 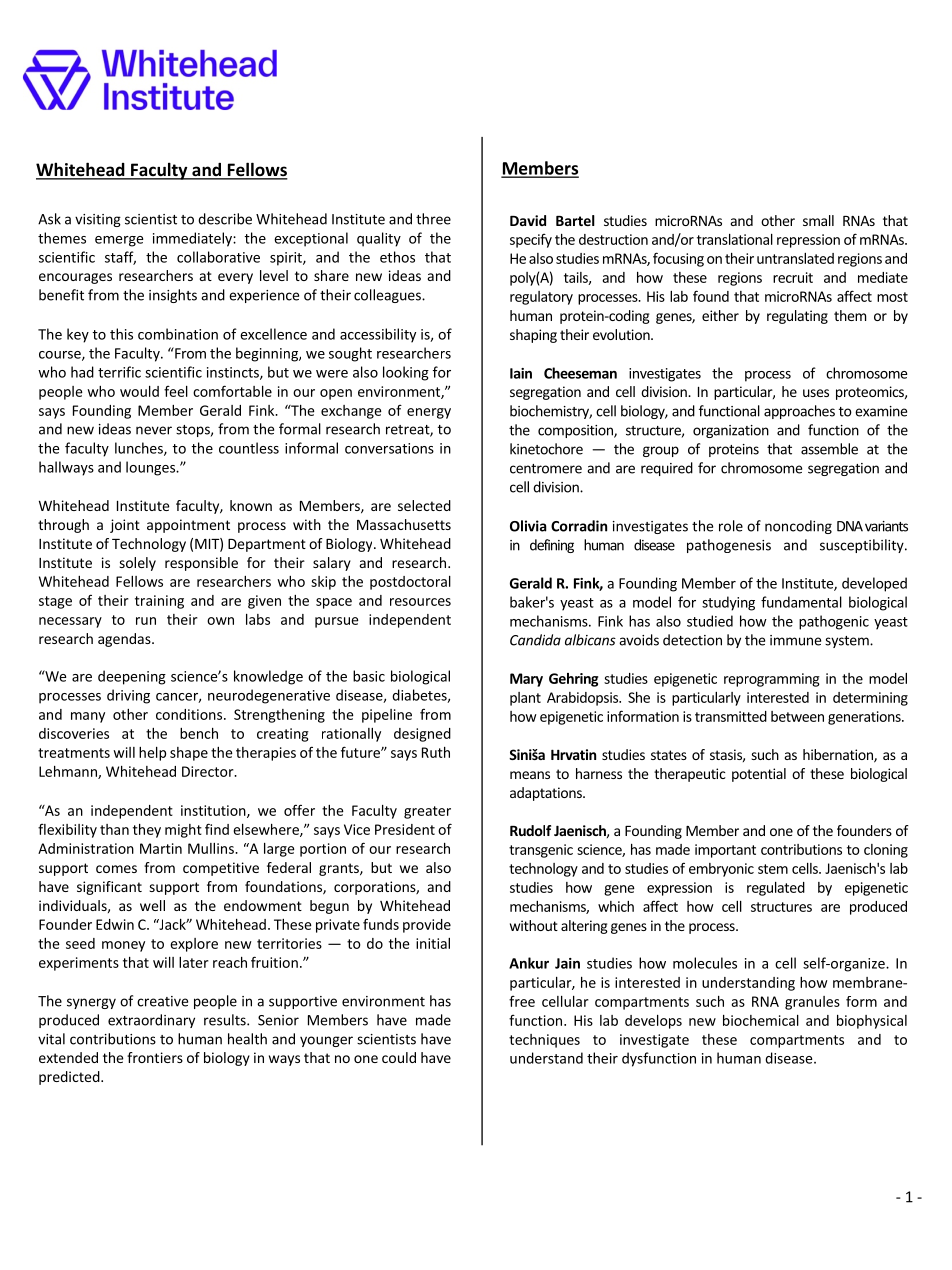 What do you see at coordinates (399, 1057) in the screenshot?
I see `could` at bounding box center [399, 1057].
